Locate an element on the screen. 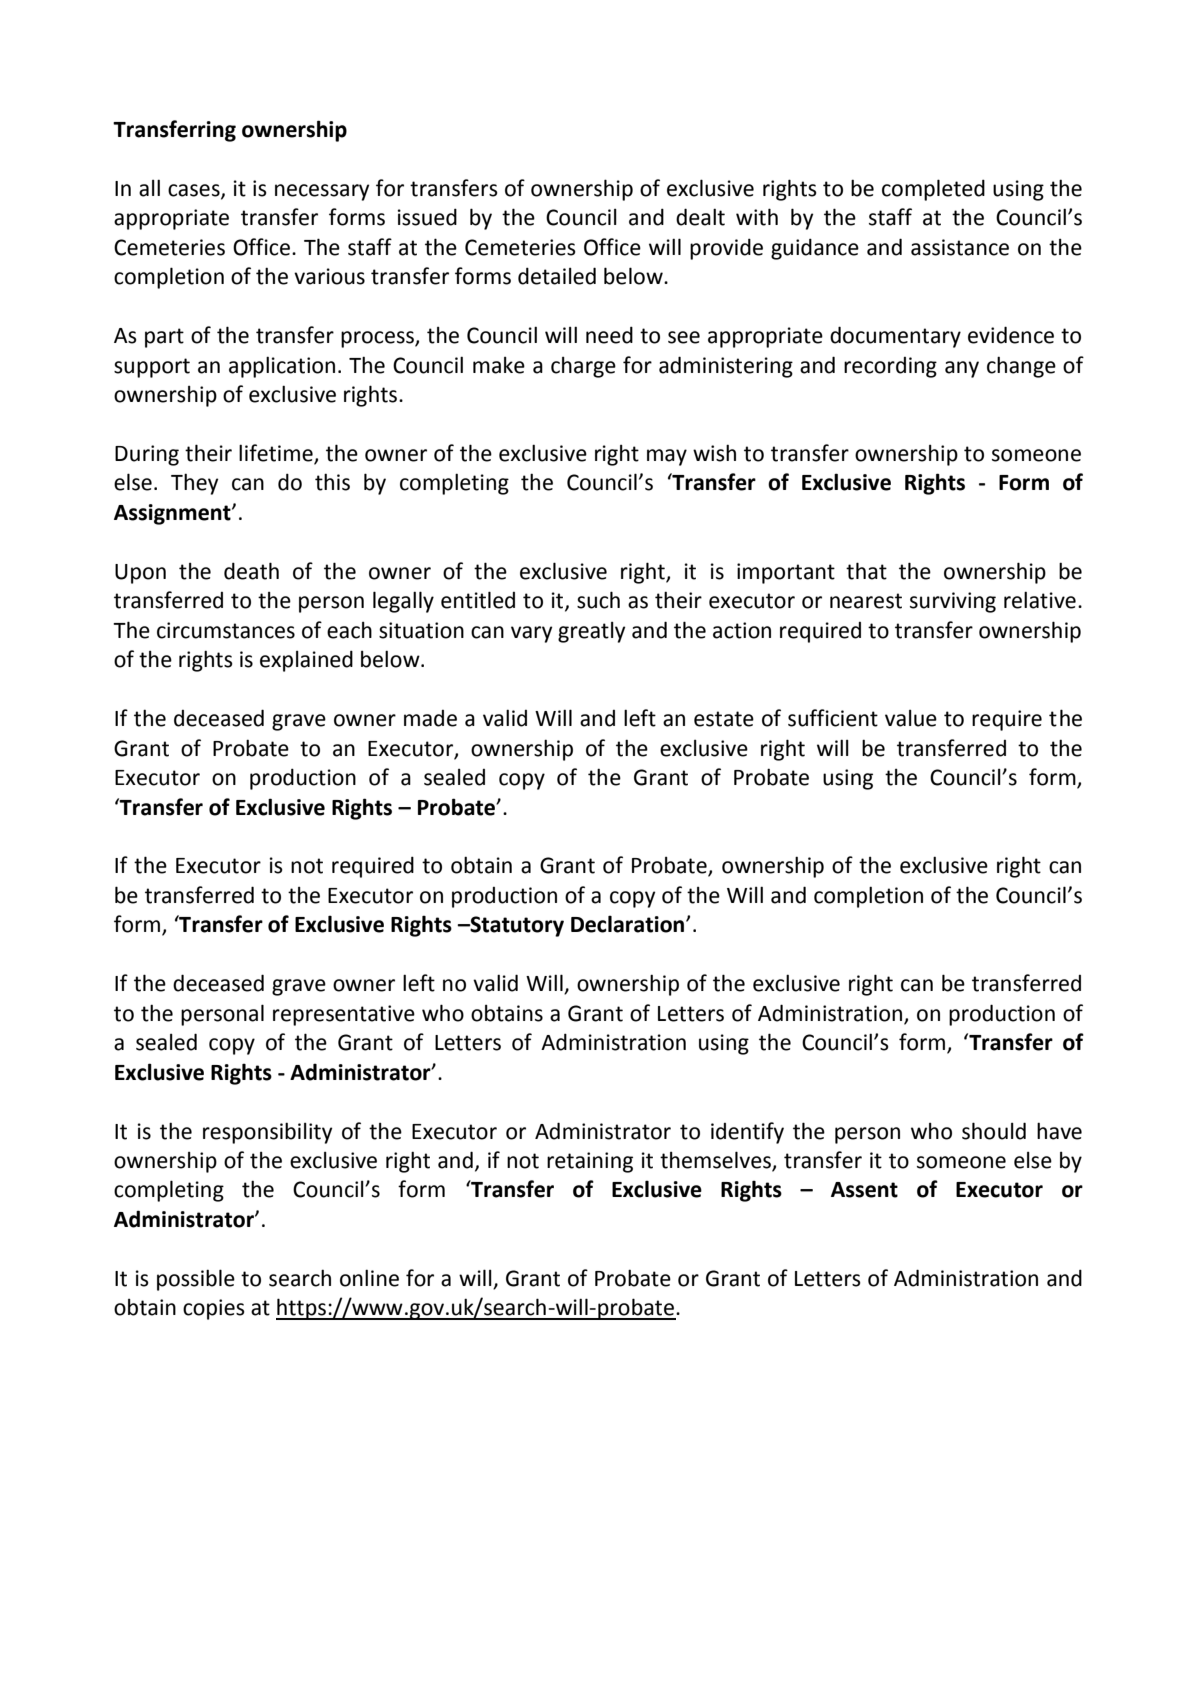  They is located at coordinates (194, 484).
